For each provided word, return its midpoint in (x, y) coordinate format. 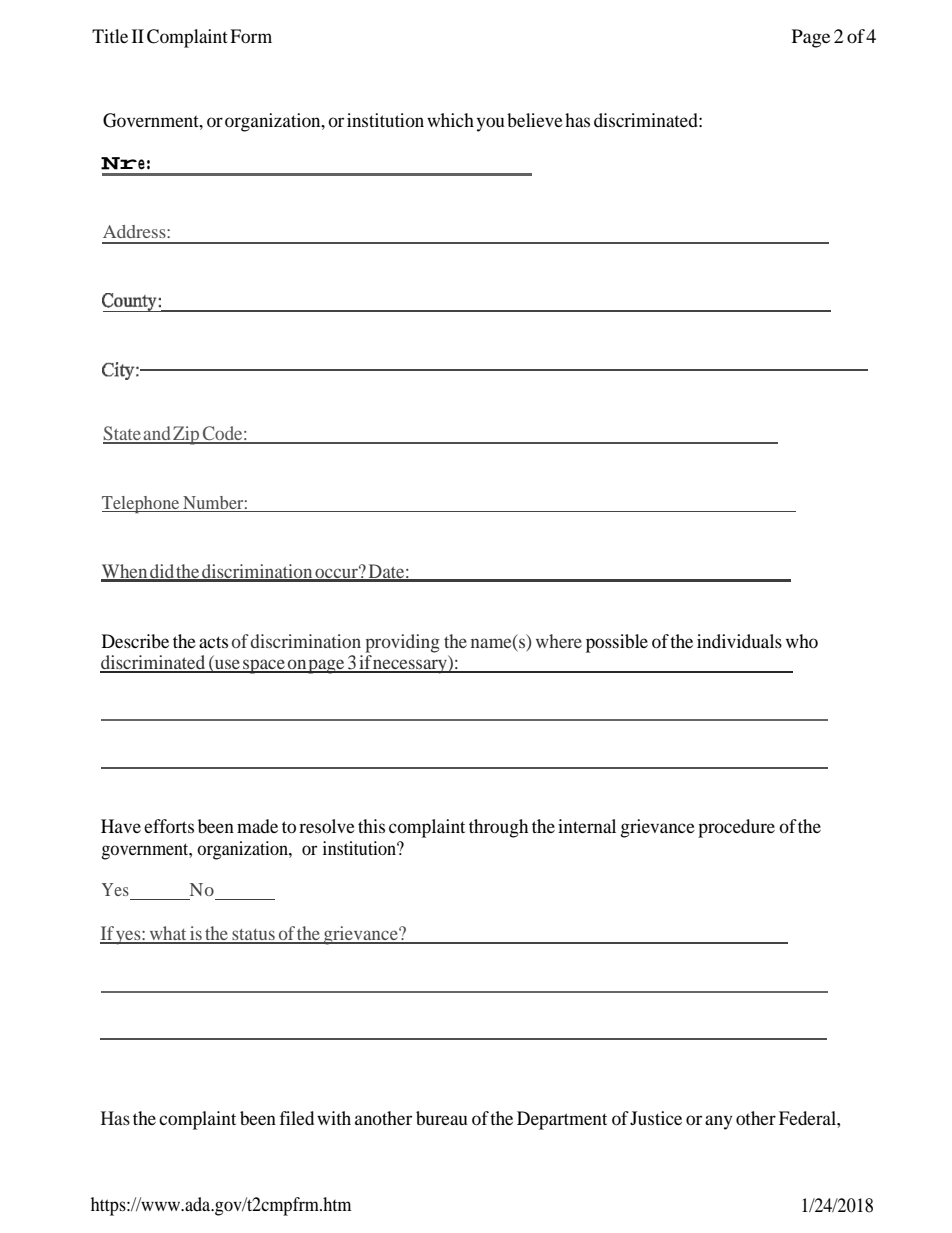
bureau (442, 1118)
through (498, 828)
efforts (169, 826)
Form (251, 36)
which (450, 120)
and (157, 434)
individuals (739, 641)
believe (535, 120)
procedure (736, 828)
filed (296, 1118)
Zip (187, 435)
